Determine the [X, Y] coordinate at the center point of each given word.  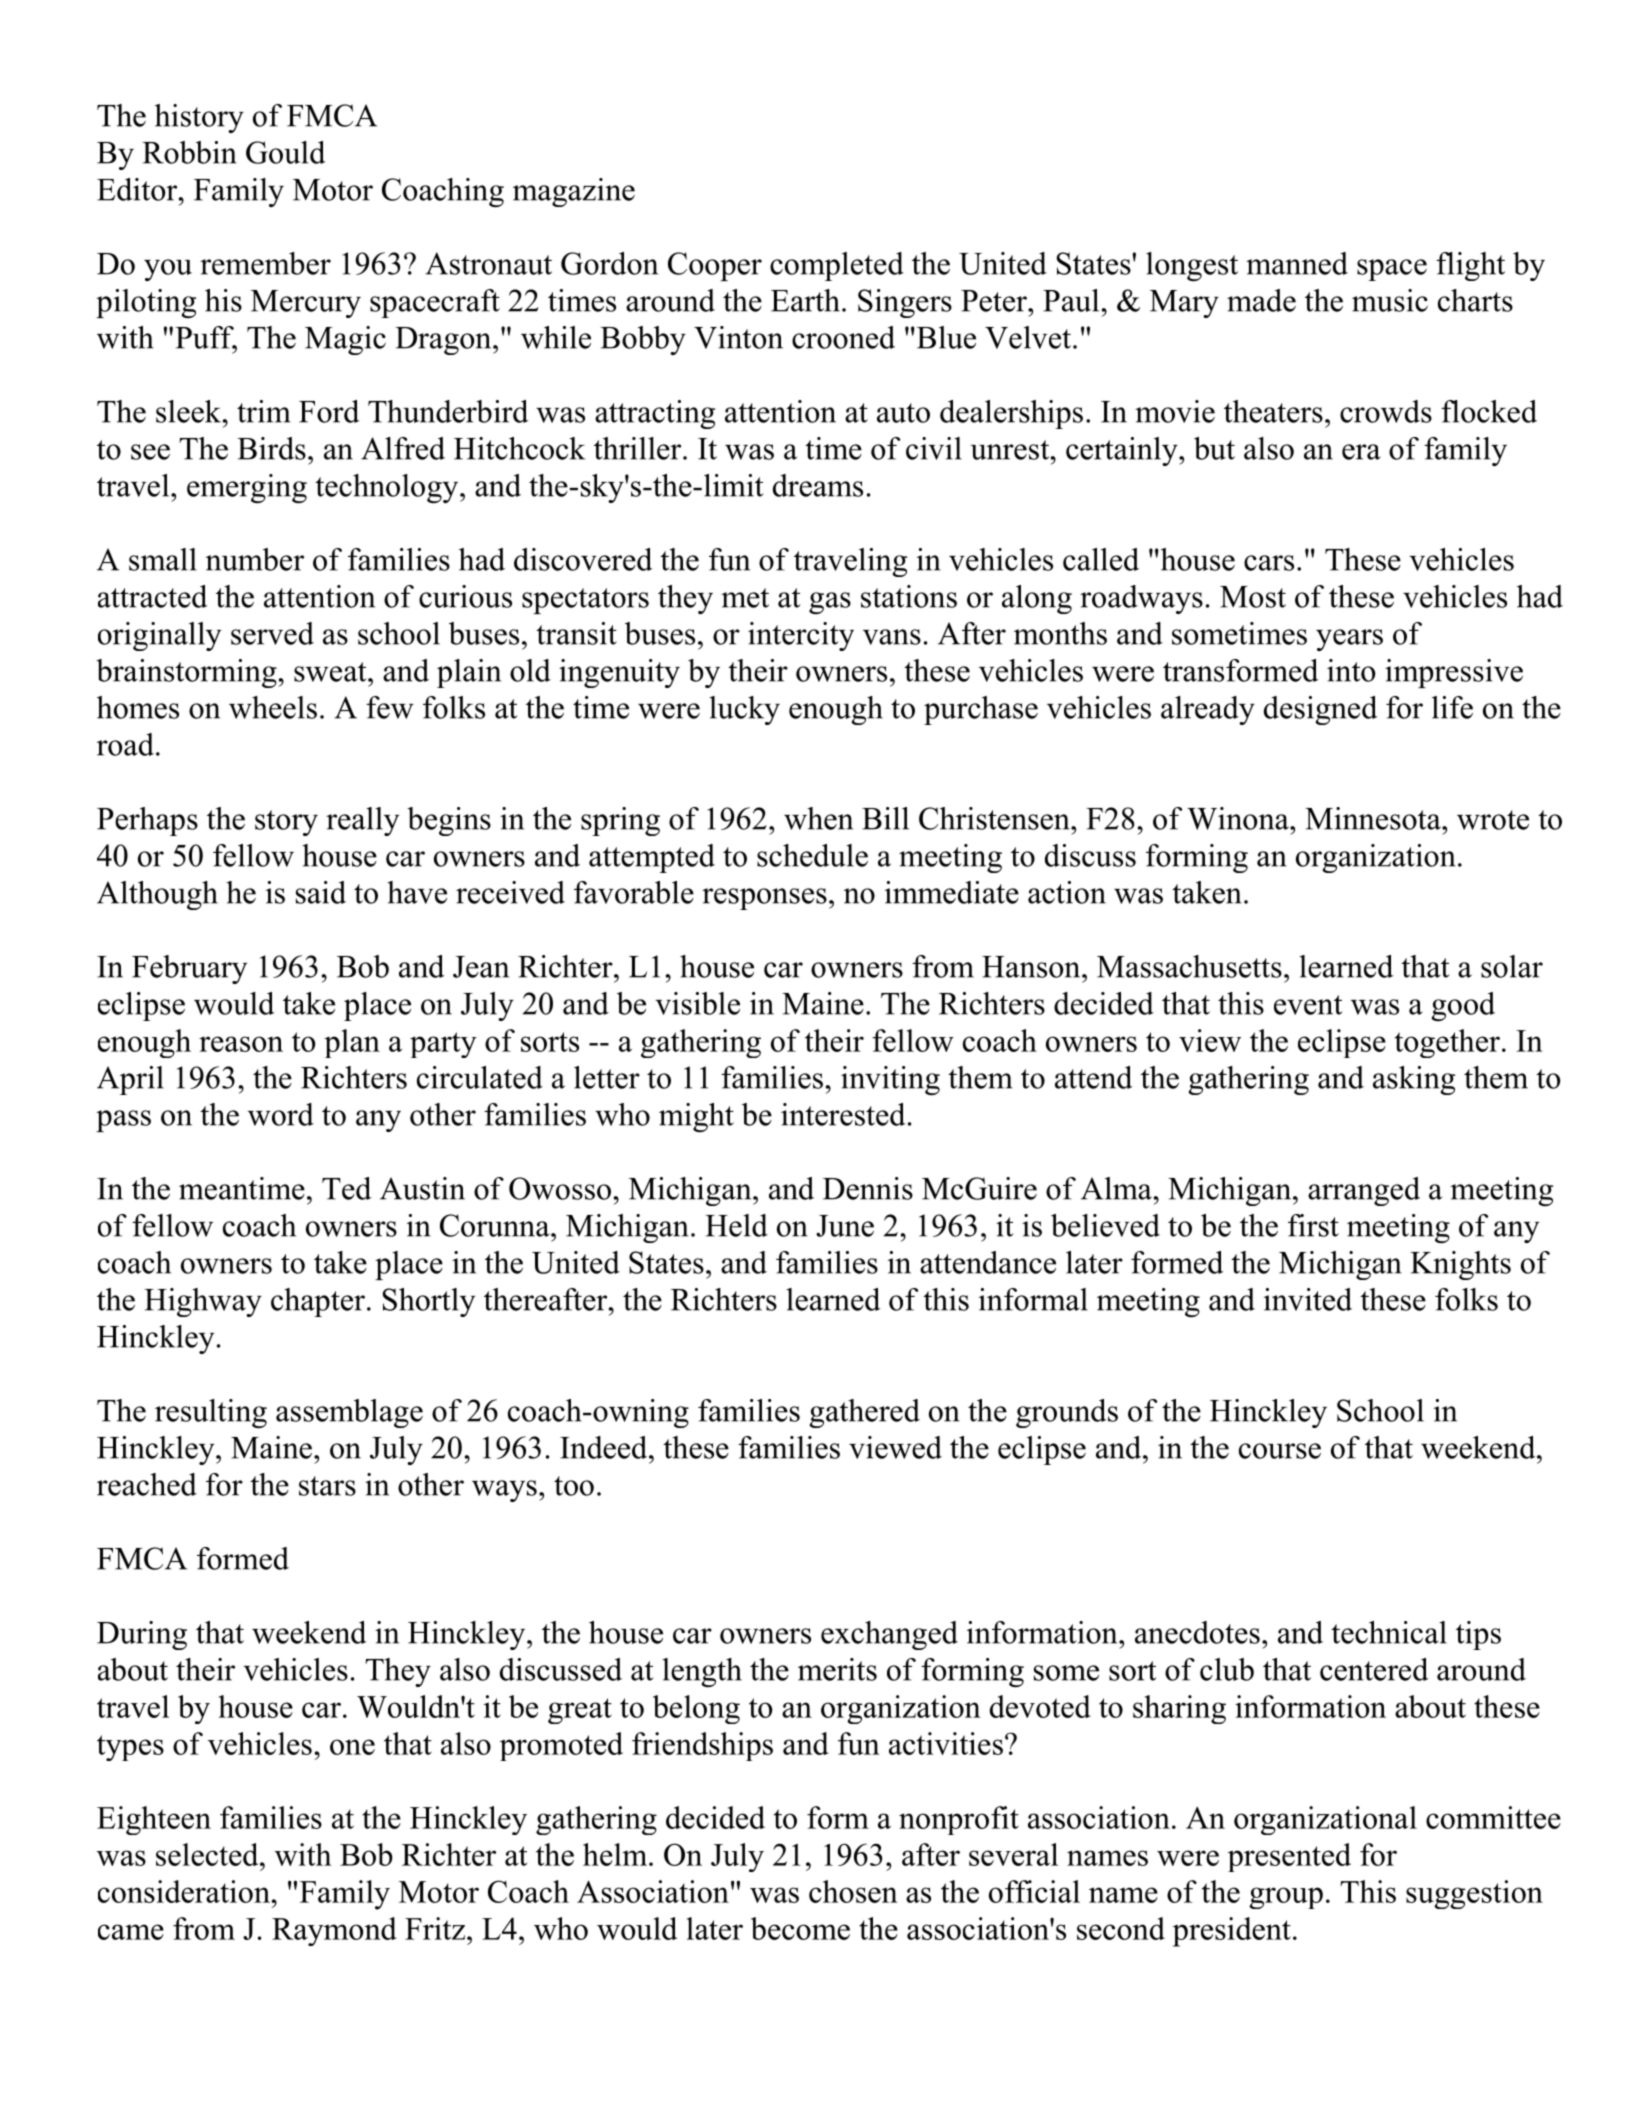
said [321, 892]
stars [327, 1486]
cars [1269, 563]
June [845, 1226]
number [255, 559]
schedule [812, 855]
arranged [1364, 1191]
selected [208, 1854]
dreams [818, 485]
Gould [286, 152]
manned [1297, 263]
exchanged [889, 1635]
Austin [422, 1188]
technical [1389, 1632]
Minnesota [1374, 818]
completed [837, 266]
